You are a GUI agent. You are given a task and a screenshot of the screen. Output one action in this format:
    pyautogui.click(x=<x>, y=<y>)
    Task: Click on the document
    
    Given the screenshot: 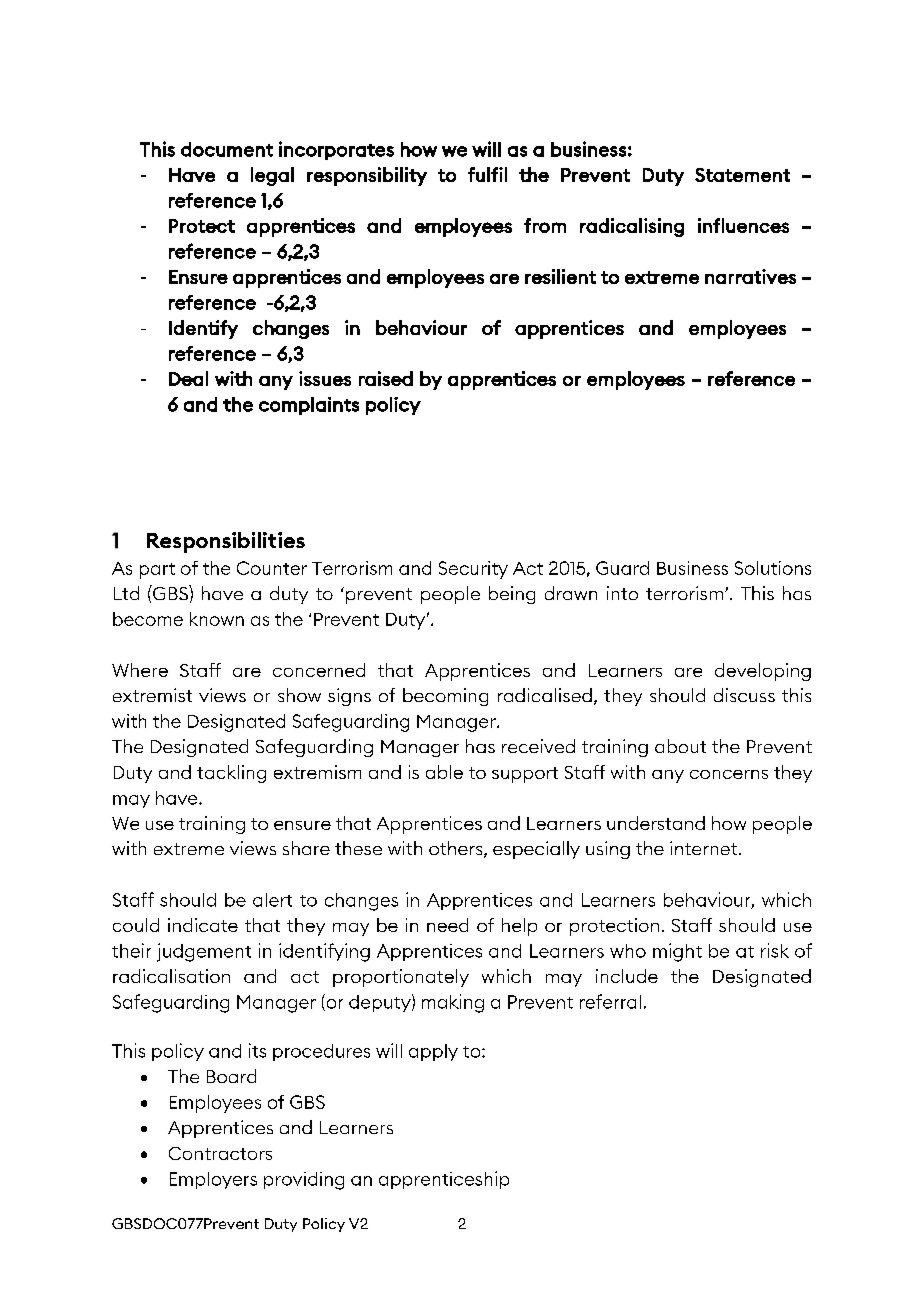 What is the action you would take?
    pyautogui.click(x=227, y=149)
